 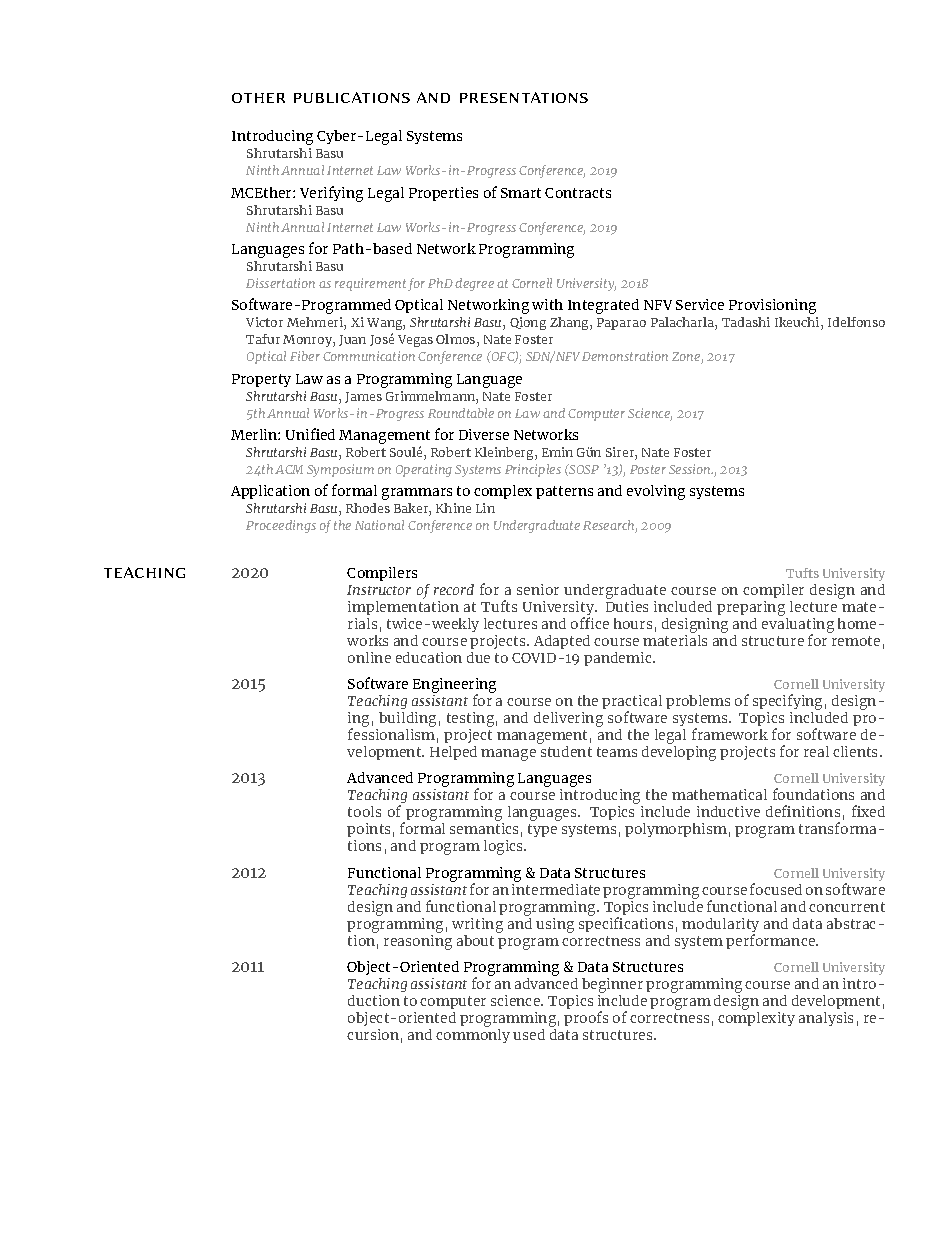 What do you see at coordinates (473, 1036) in the screenshot?
I see `commonly` at bounding box center [473, 1036].
